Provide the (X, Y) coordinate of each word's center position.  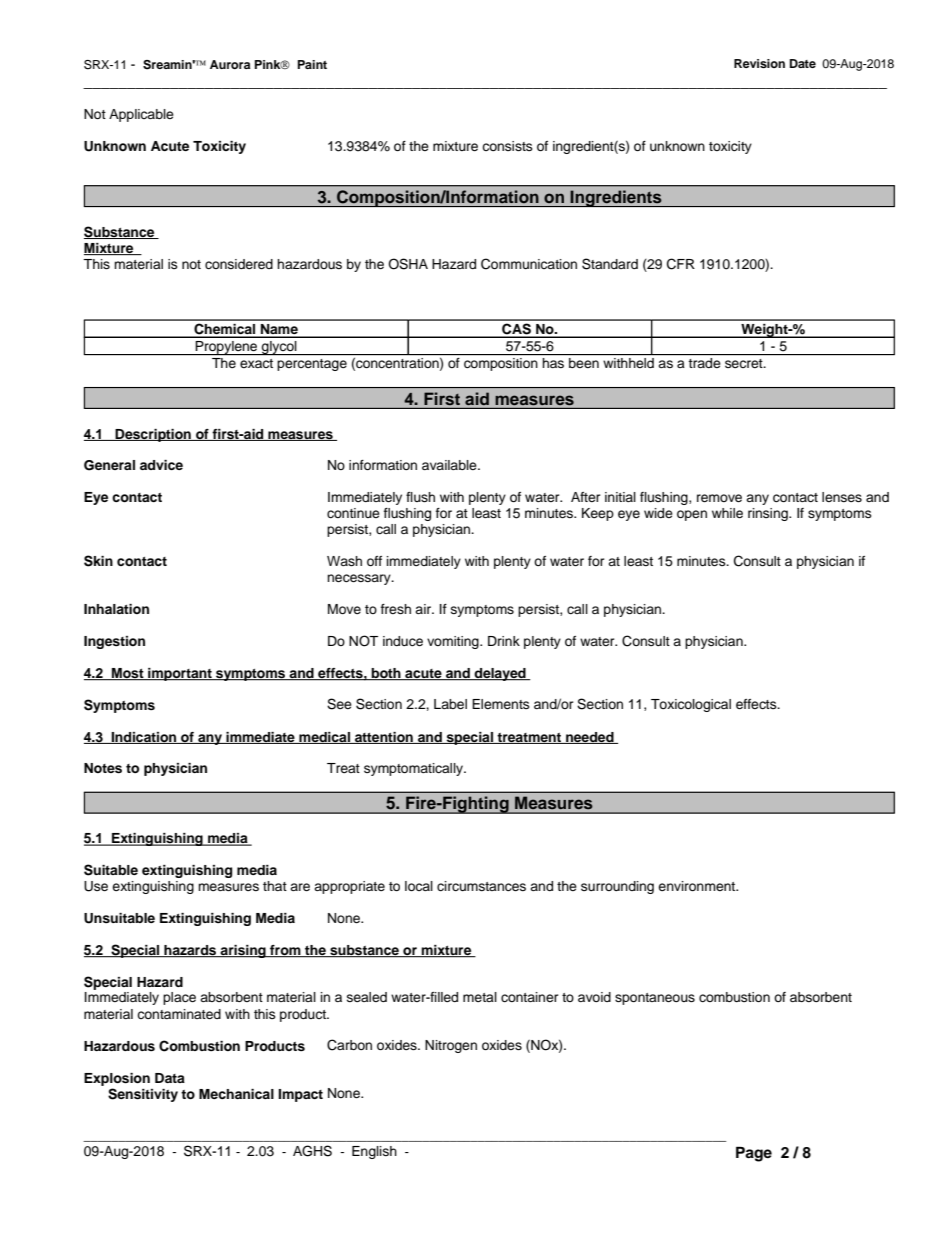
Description (153, 435)
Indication (144, 738)
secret (745, 363)
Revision (759, 63)
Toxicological (691, 705)
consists (507, 146)
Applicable (141, 115)
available (450, 465)
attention (384, 738)
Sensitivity (143, 1095)
